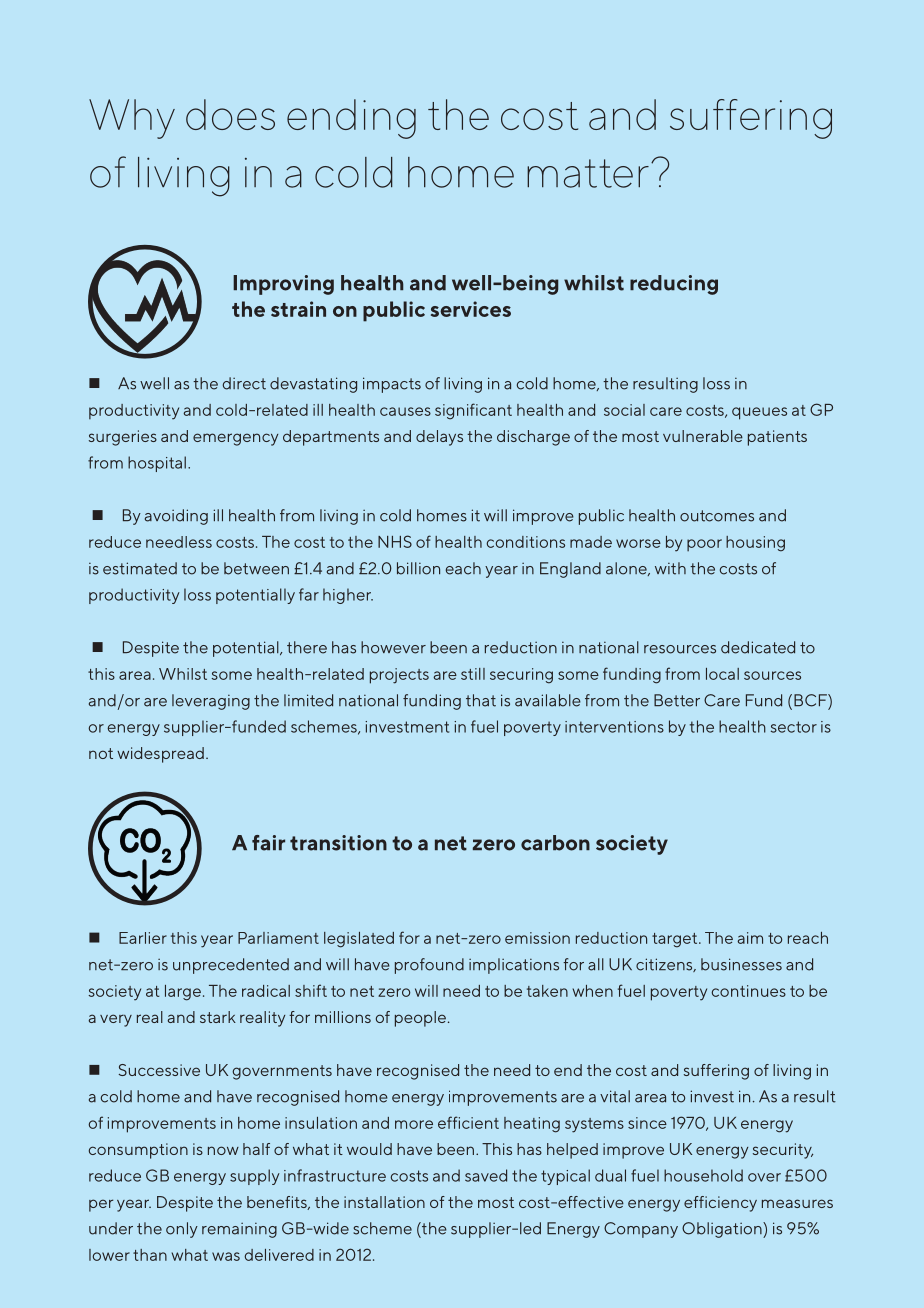 This page has width=924, height=1308. I want to click on saved, so click(486, 1175).
